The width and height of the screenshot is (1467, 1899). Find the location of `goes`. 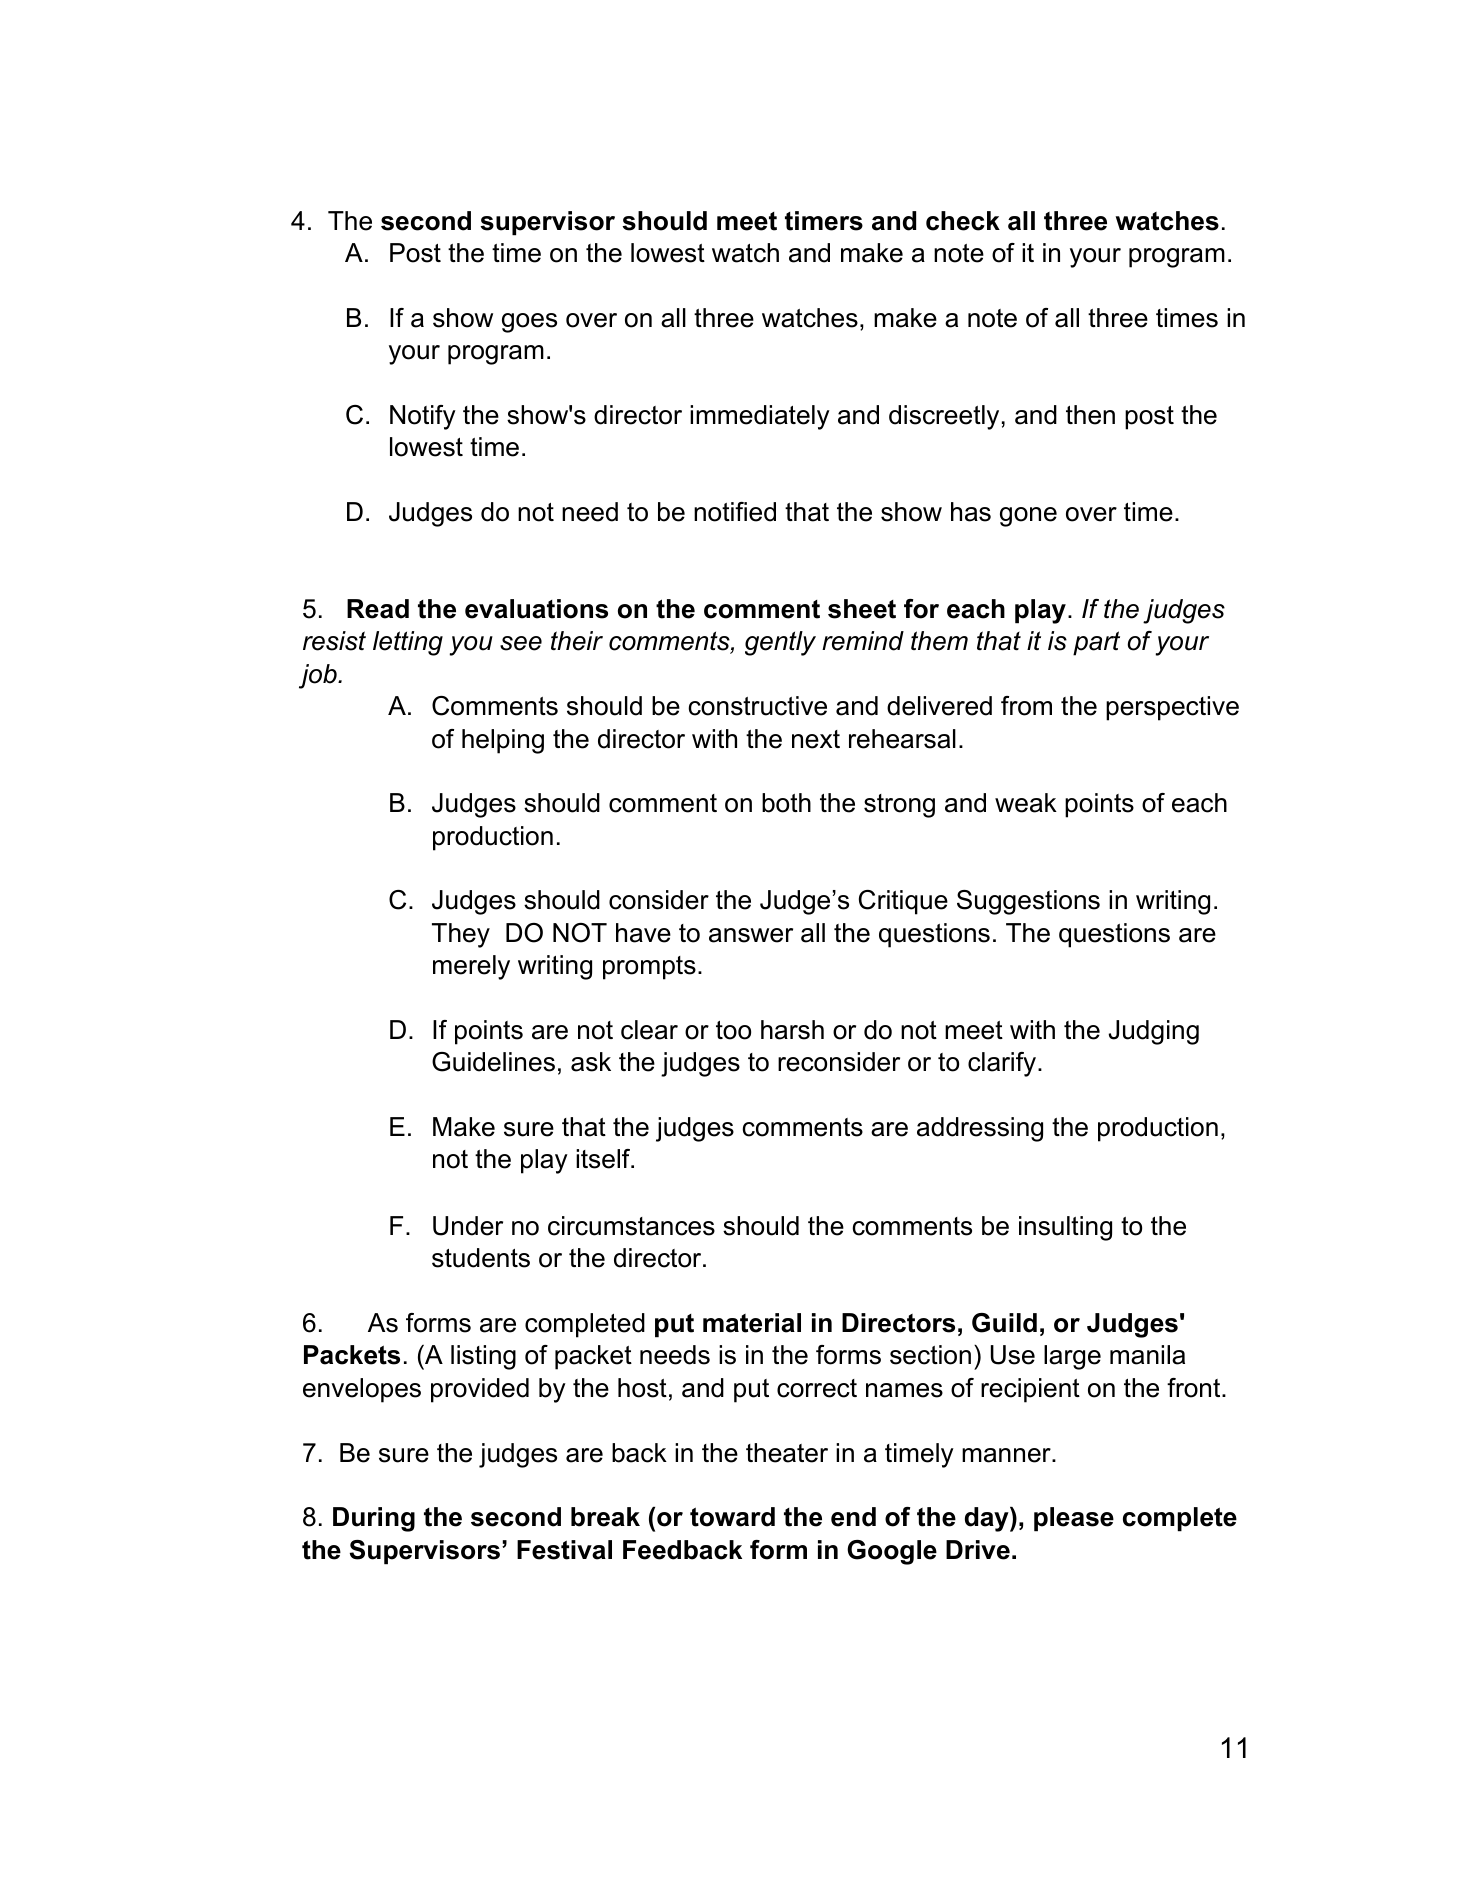

goes is located at coordinates (529, 323).
